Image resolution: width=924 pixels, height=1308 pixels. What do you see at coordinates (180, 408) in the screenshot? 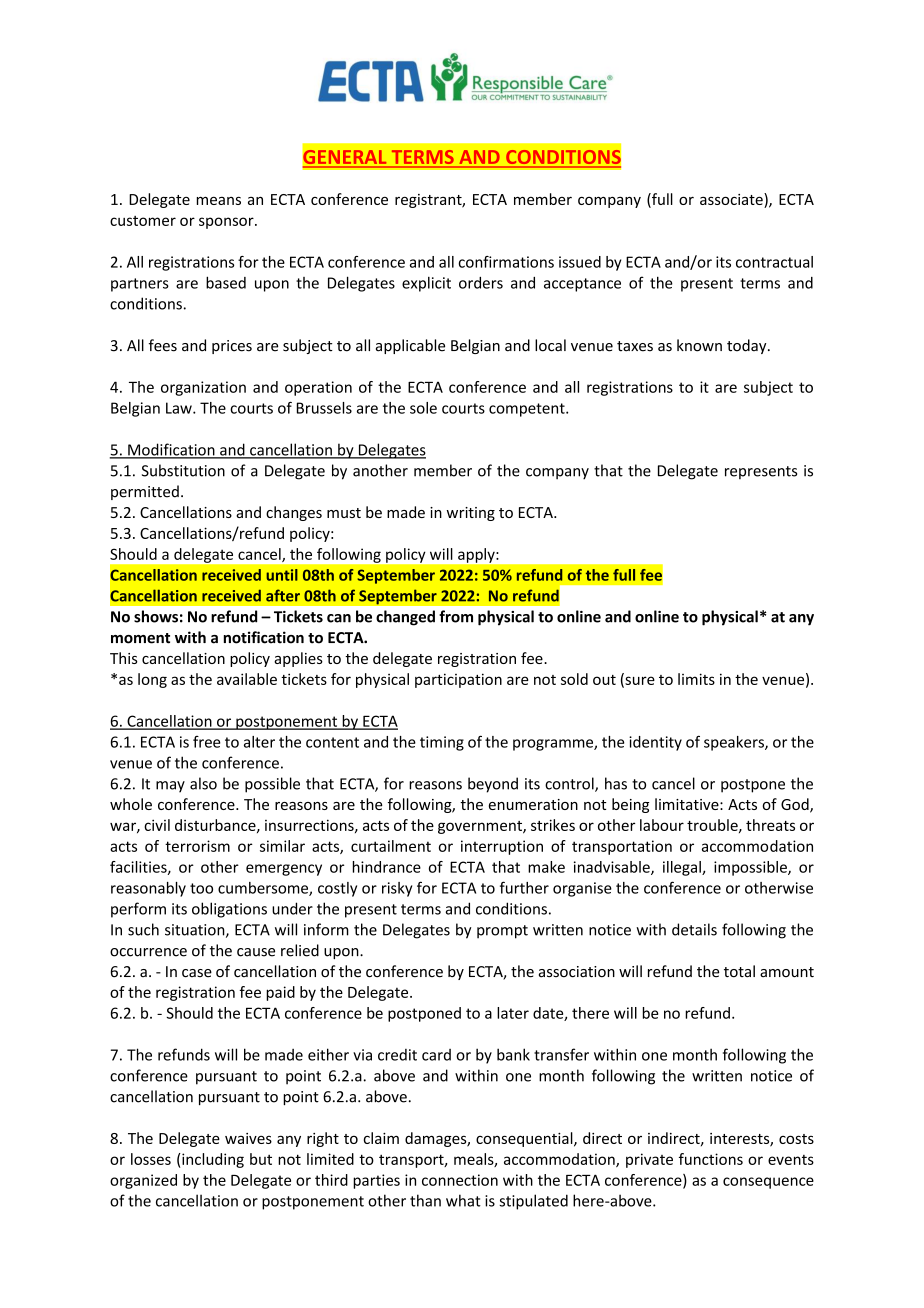
I see `Law` at bounding box center [180, 408].
